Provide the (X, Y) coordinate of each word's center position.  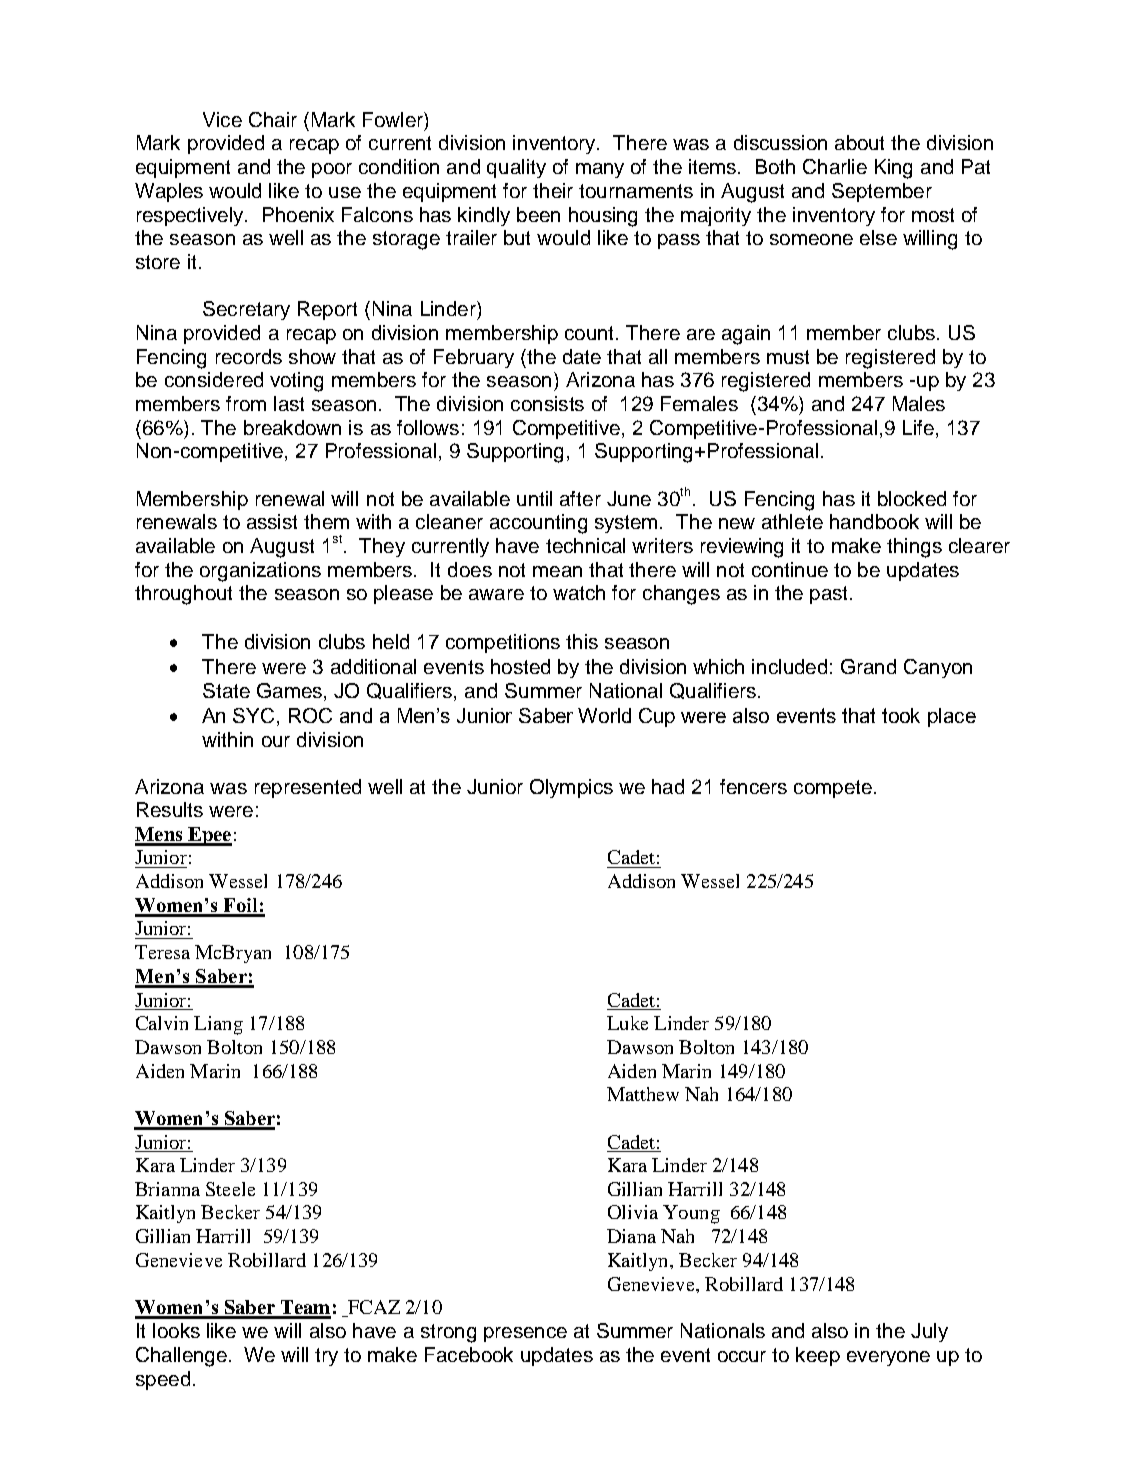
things (914, 548)
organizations (260, 572)
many (600, 170)
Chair (273, 119)
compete (833, 789)
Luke (627, 1023)
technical (585, 545)
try (326, 1357)
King (893, 169)
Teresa (162, 952)
